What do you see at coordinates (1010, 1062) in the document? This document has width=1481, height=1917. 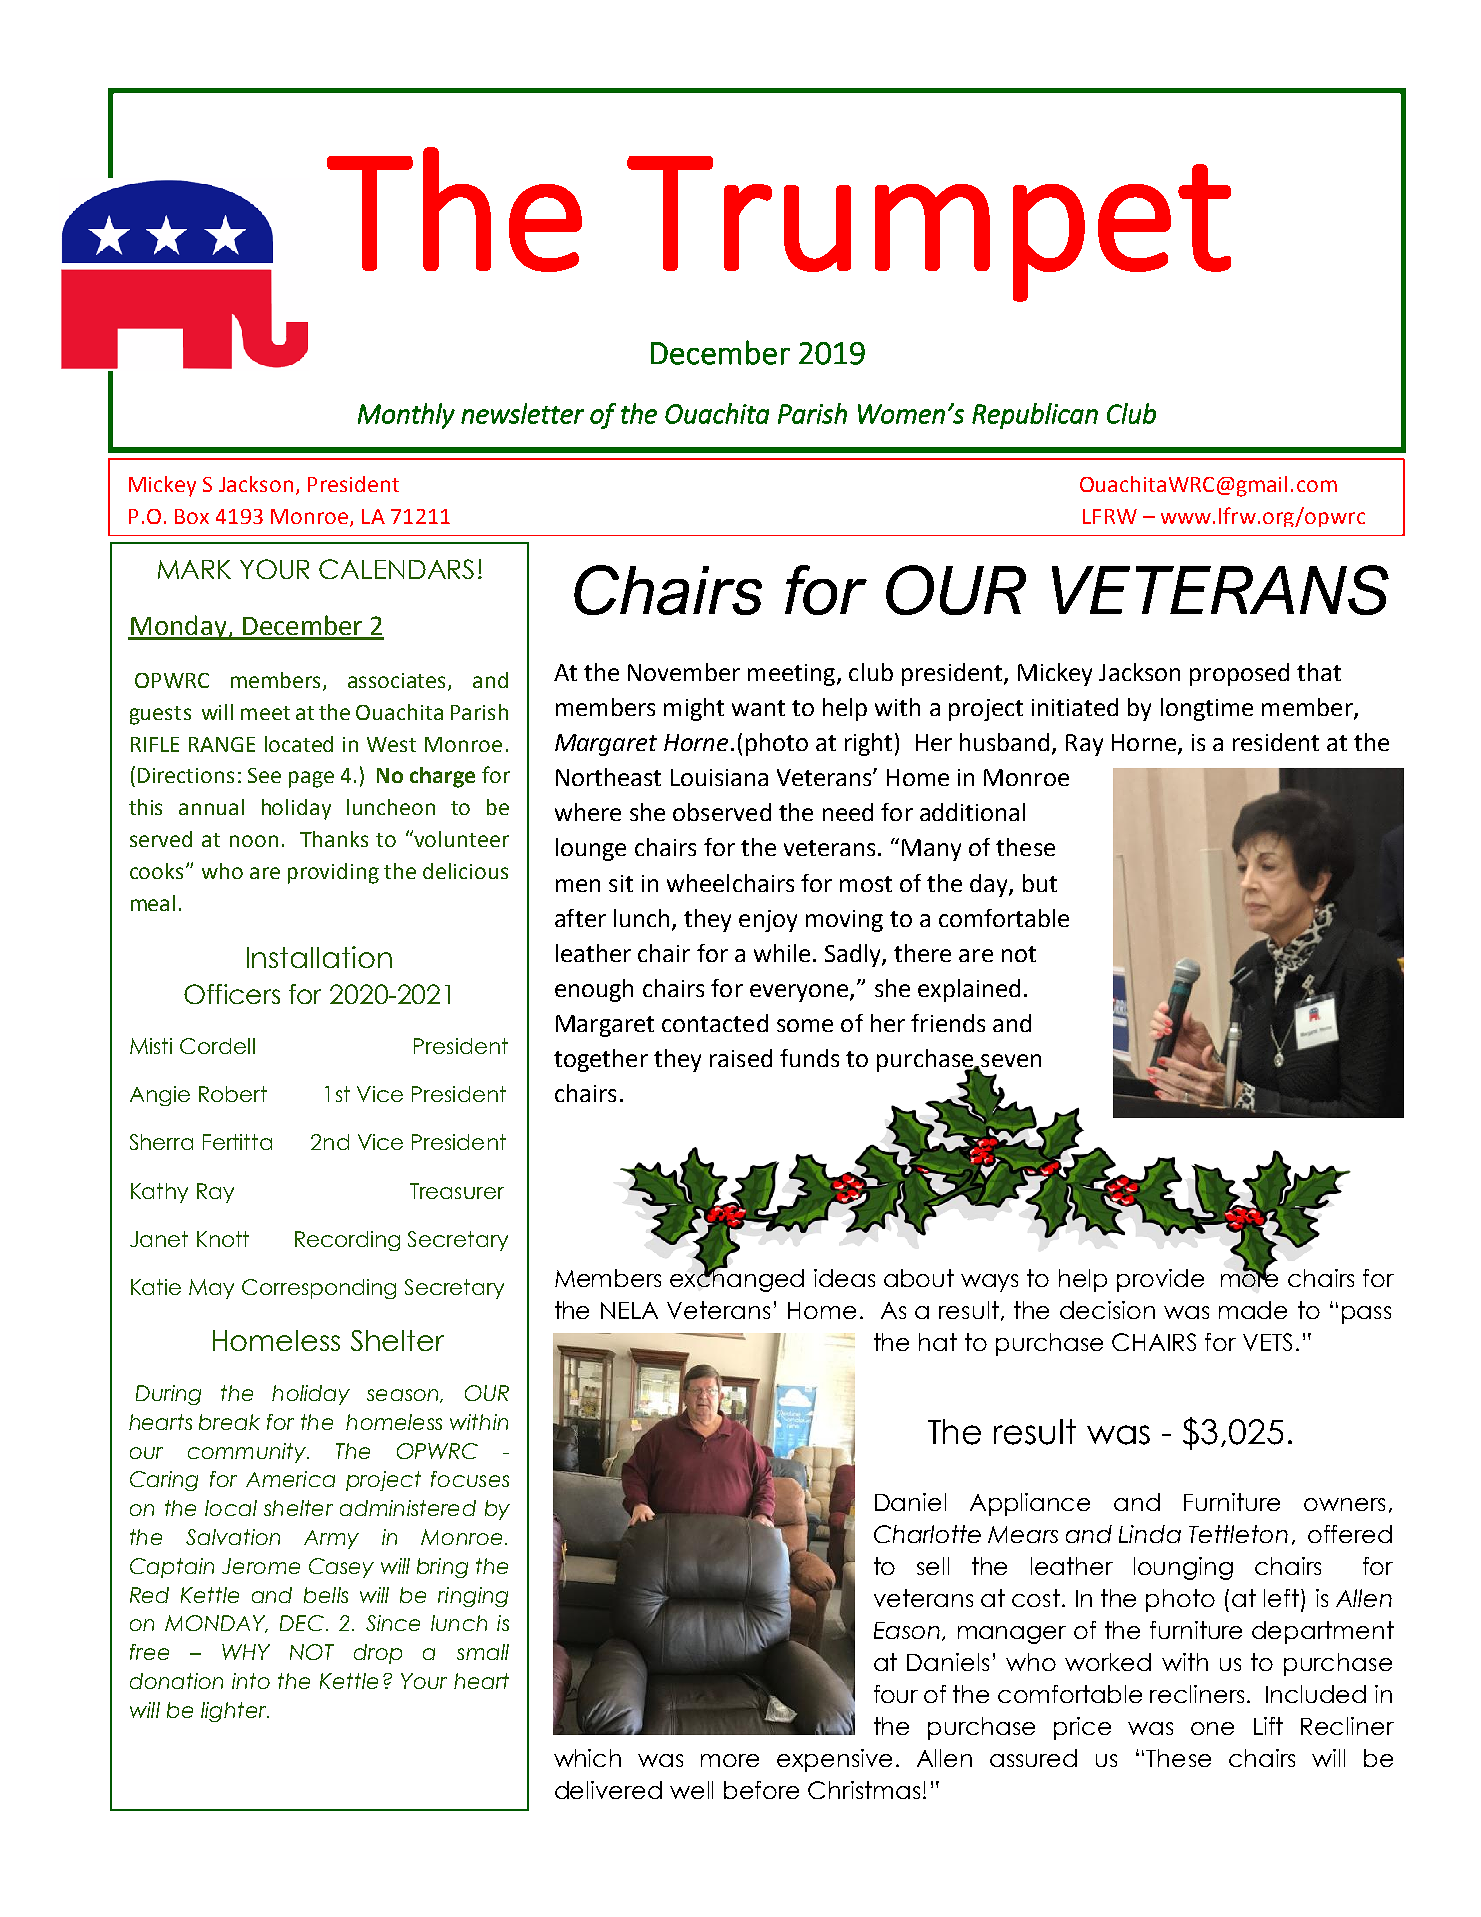 I see `seven` at bounding box center [1010, 1062].
